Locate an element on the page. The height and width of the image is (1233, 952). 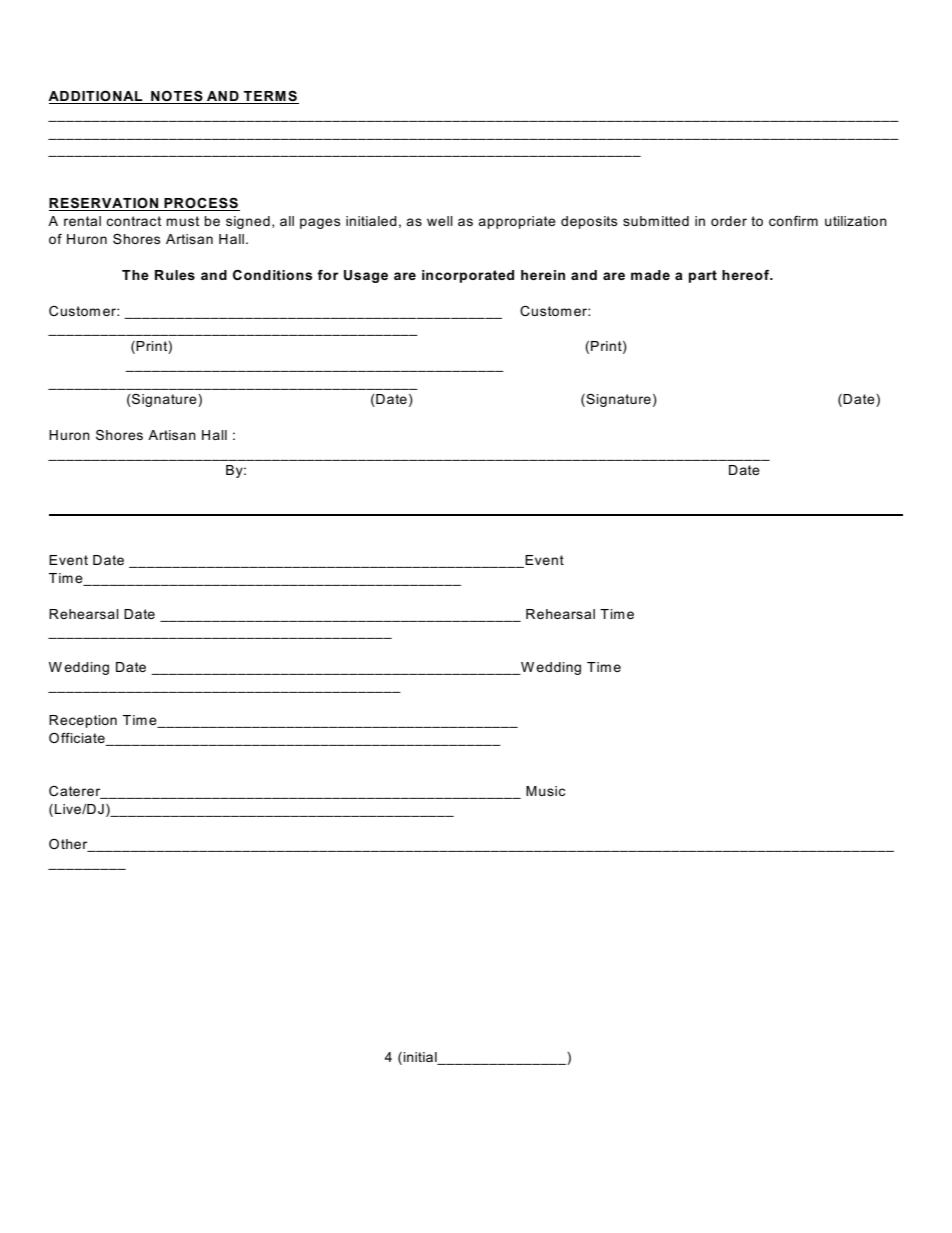
for is located at coordinates (328, 275).
